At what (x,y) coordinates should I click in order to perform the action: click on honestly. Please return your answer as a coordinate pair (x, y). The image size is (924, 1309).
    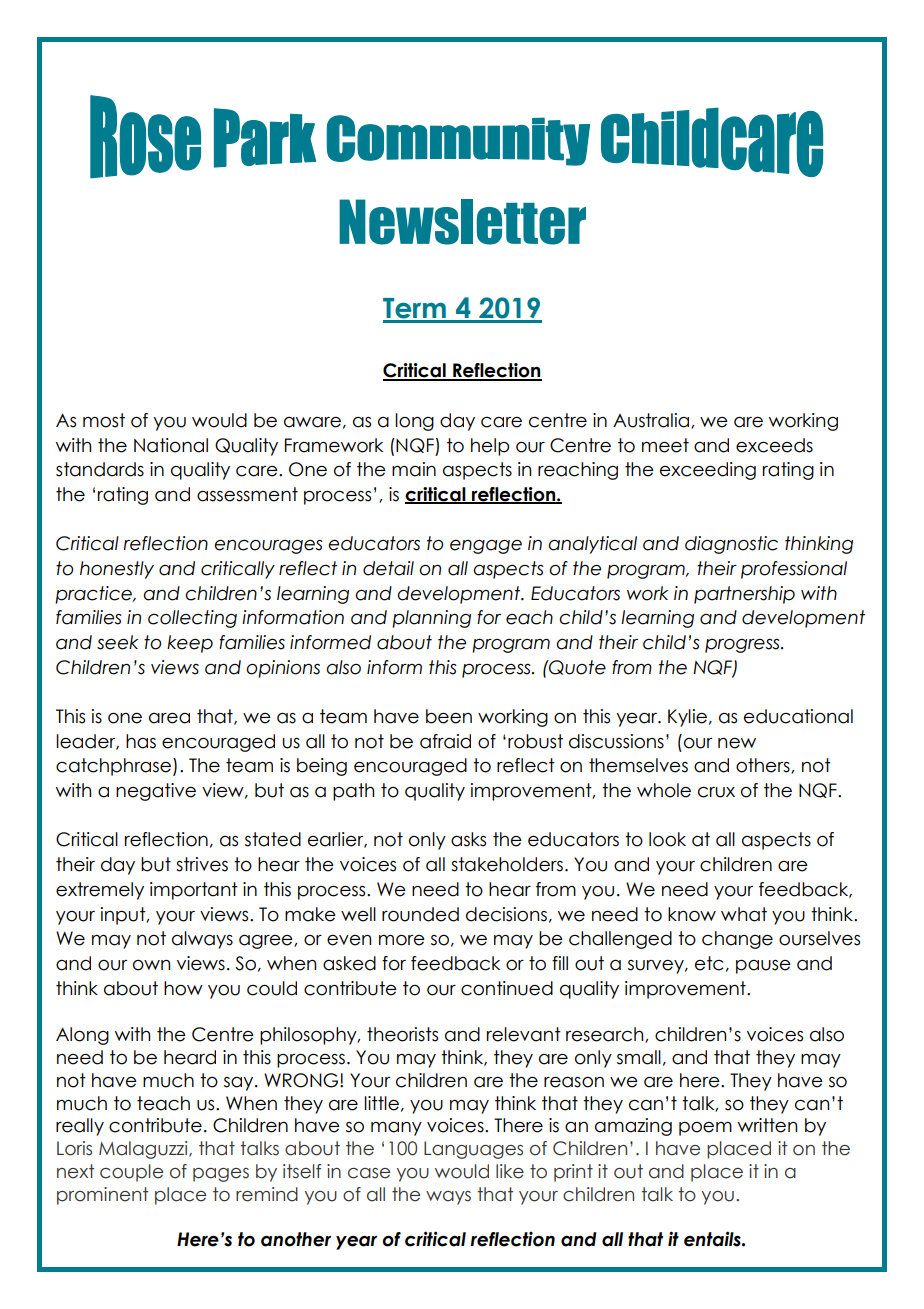
    Looking at the image, I should click on (117, 570).
